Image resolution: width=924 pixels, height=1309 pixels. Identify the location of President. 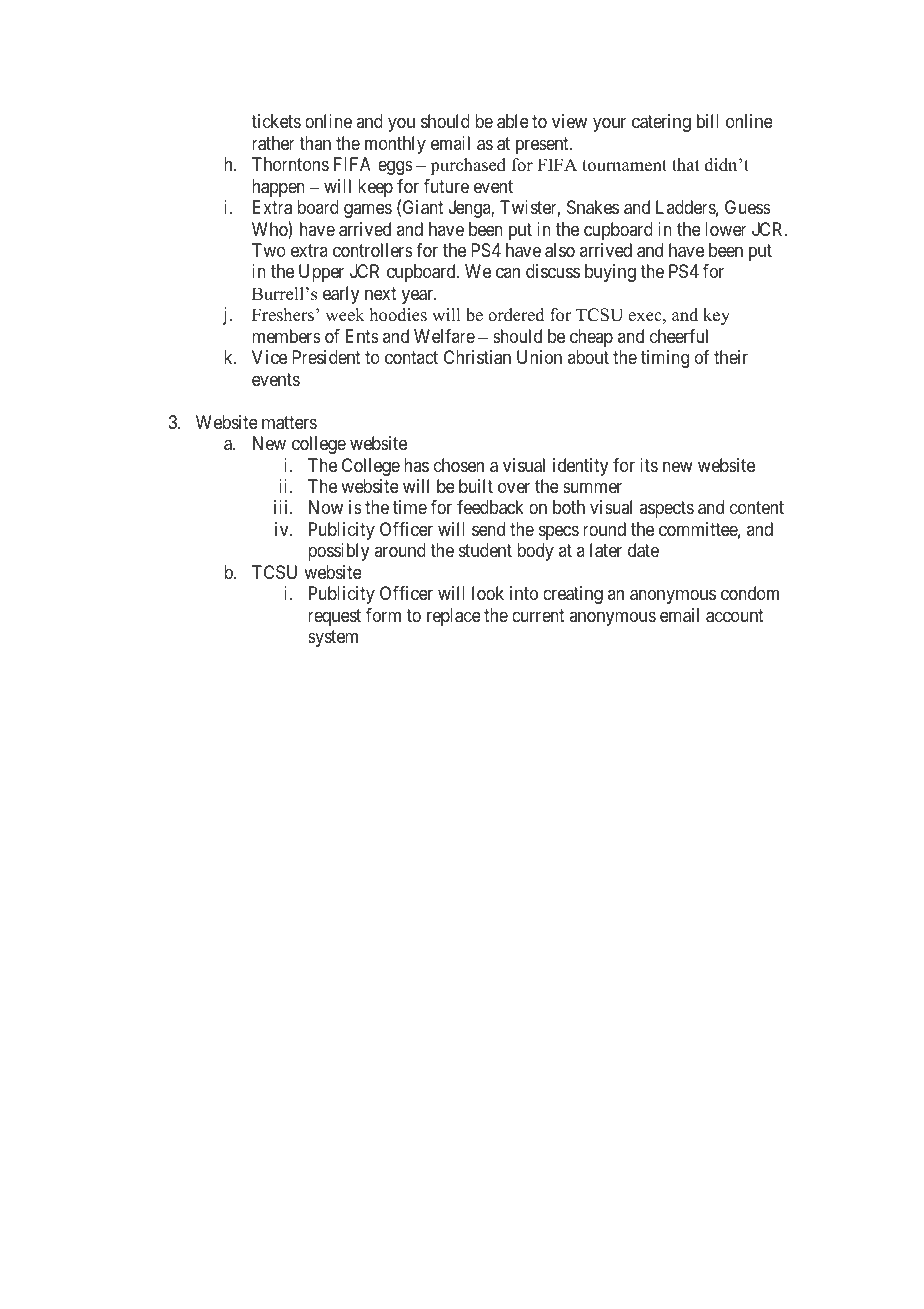
(326, 357).
